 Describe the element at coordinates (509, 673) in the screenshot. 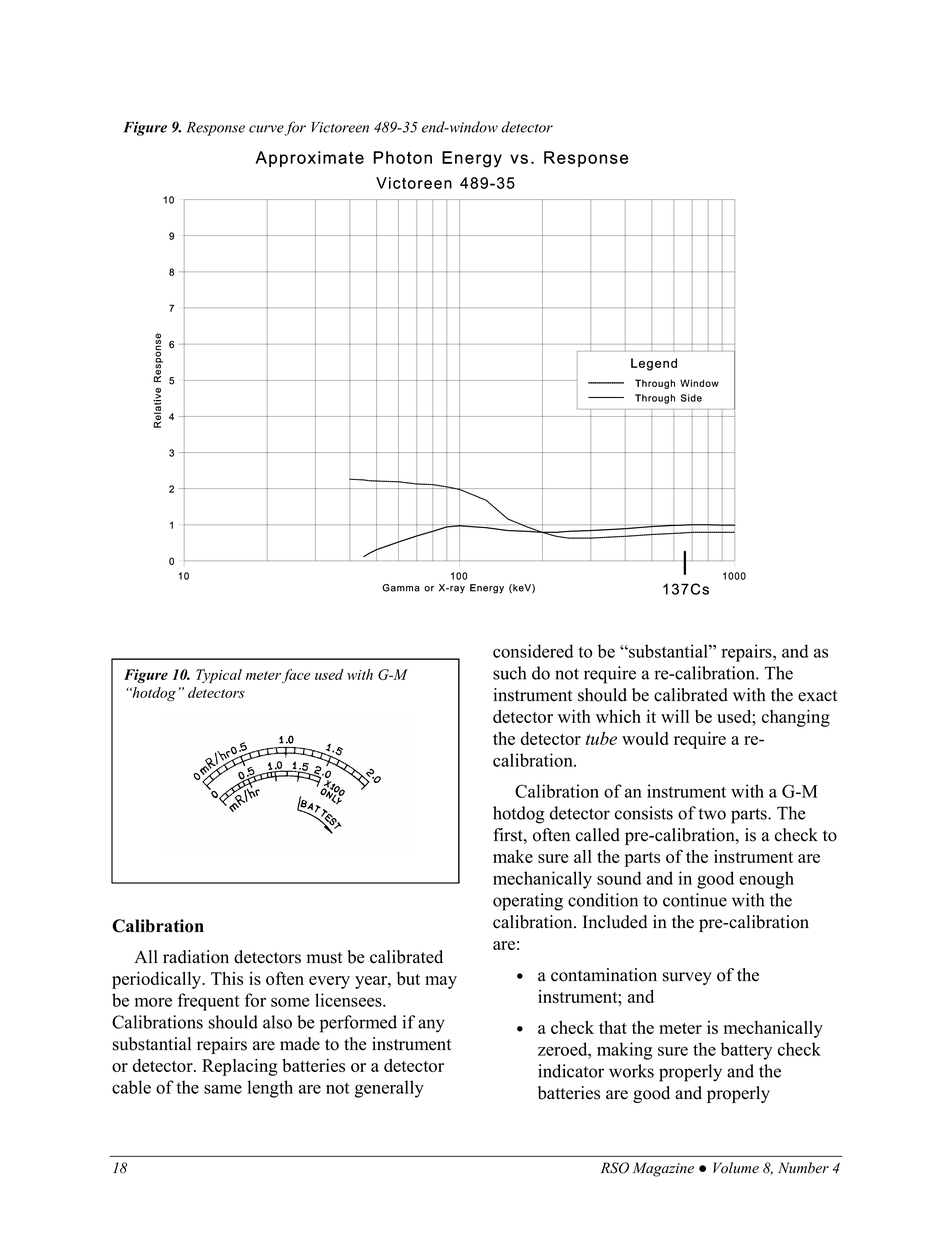

I see `such` at that location.
